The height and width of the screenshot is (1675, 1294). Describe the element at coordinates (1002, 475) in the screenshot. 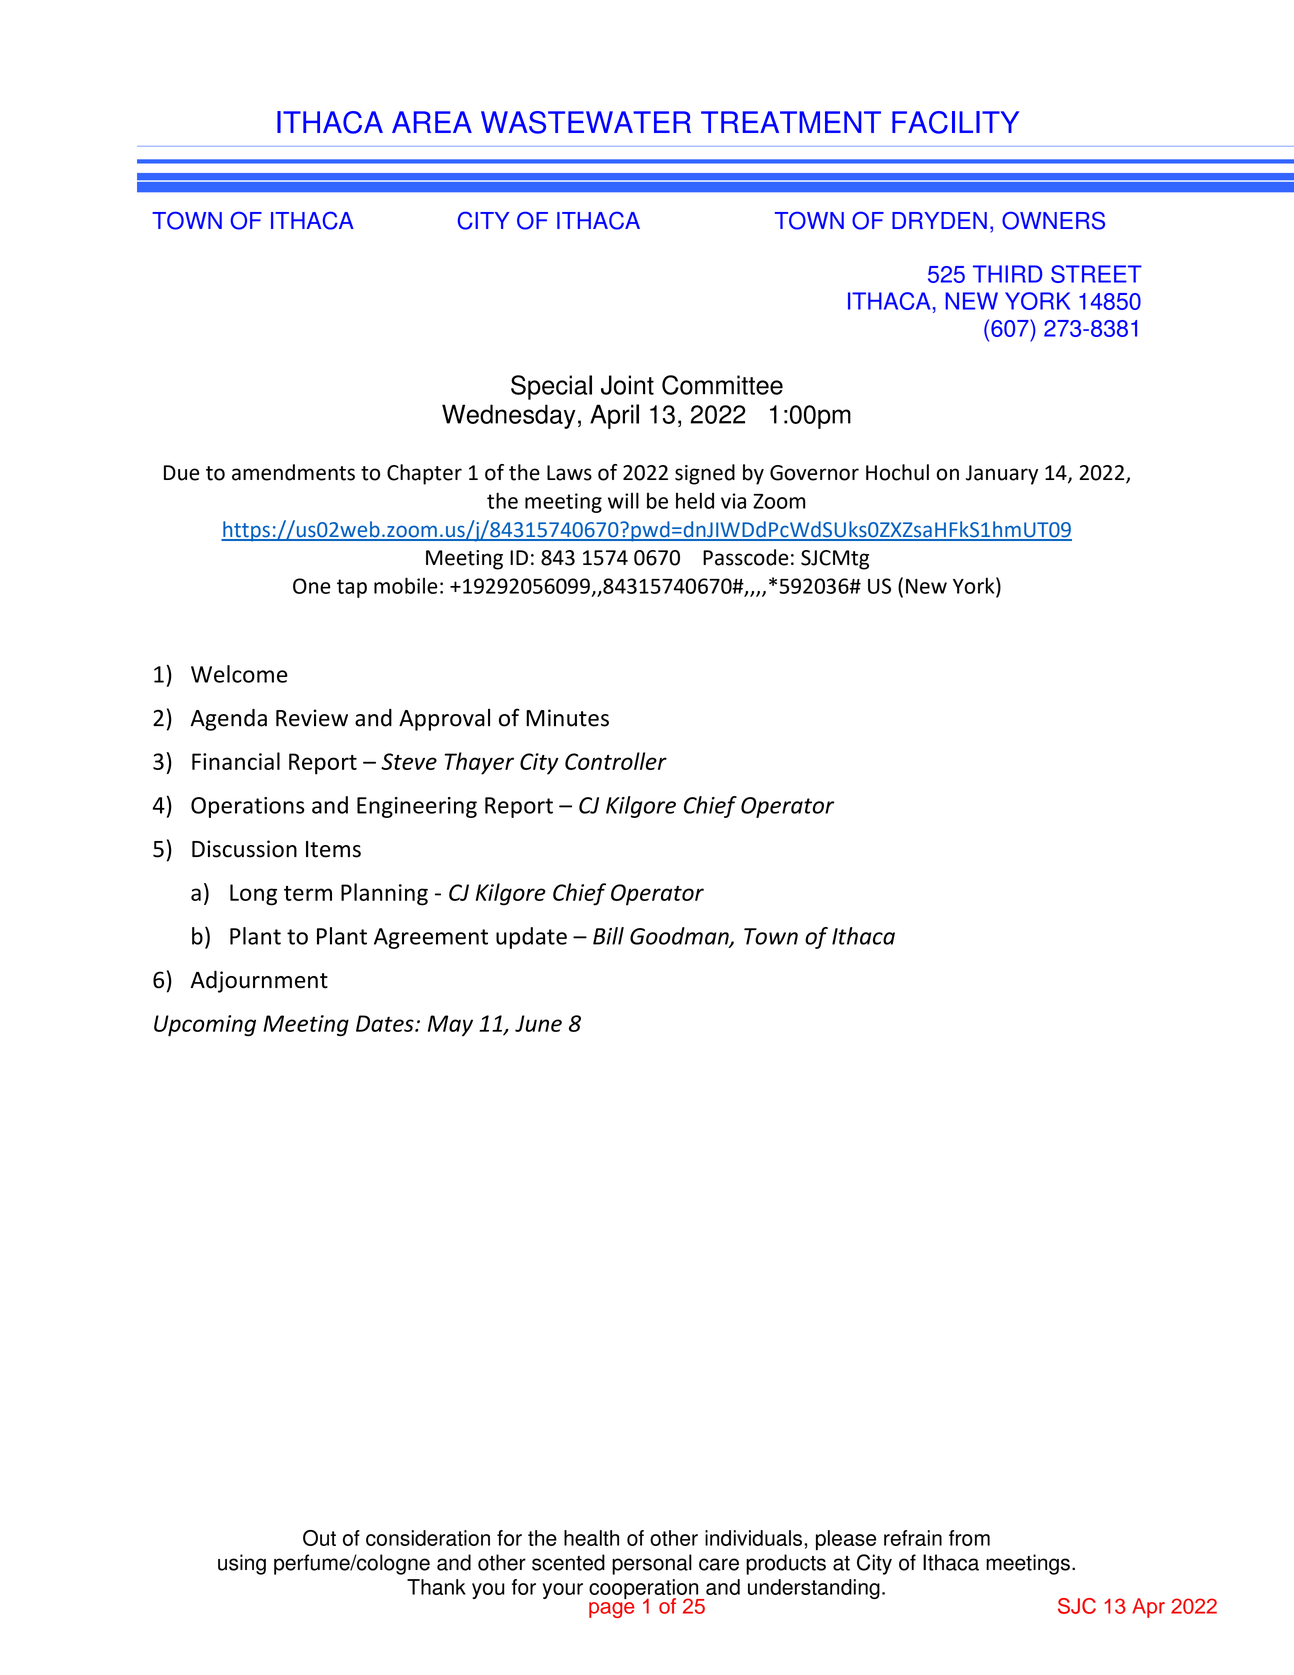

I see `January` at that location.
